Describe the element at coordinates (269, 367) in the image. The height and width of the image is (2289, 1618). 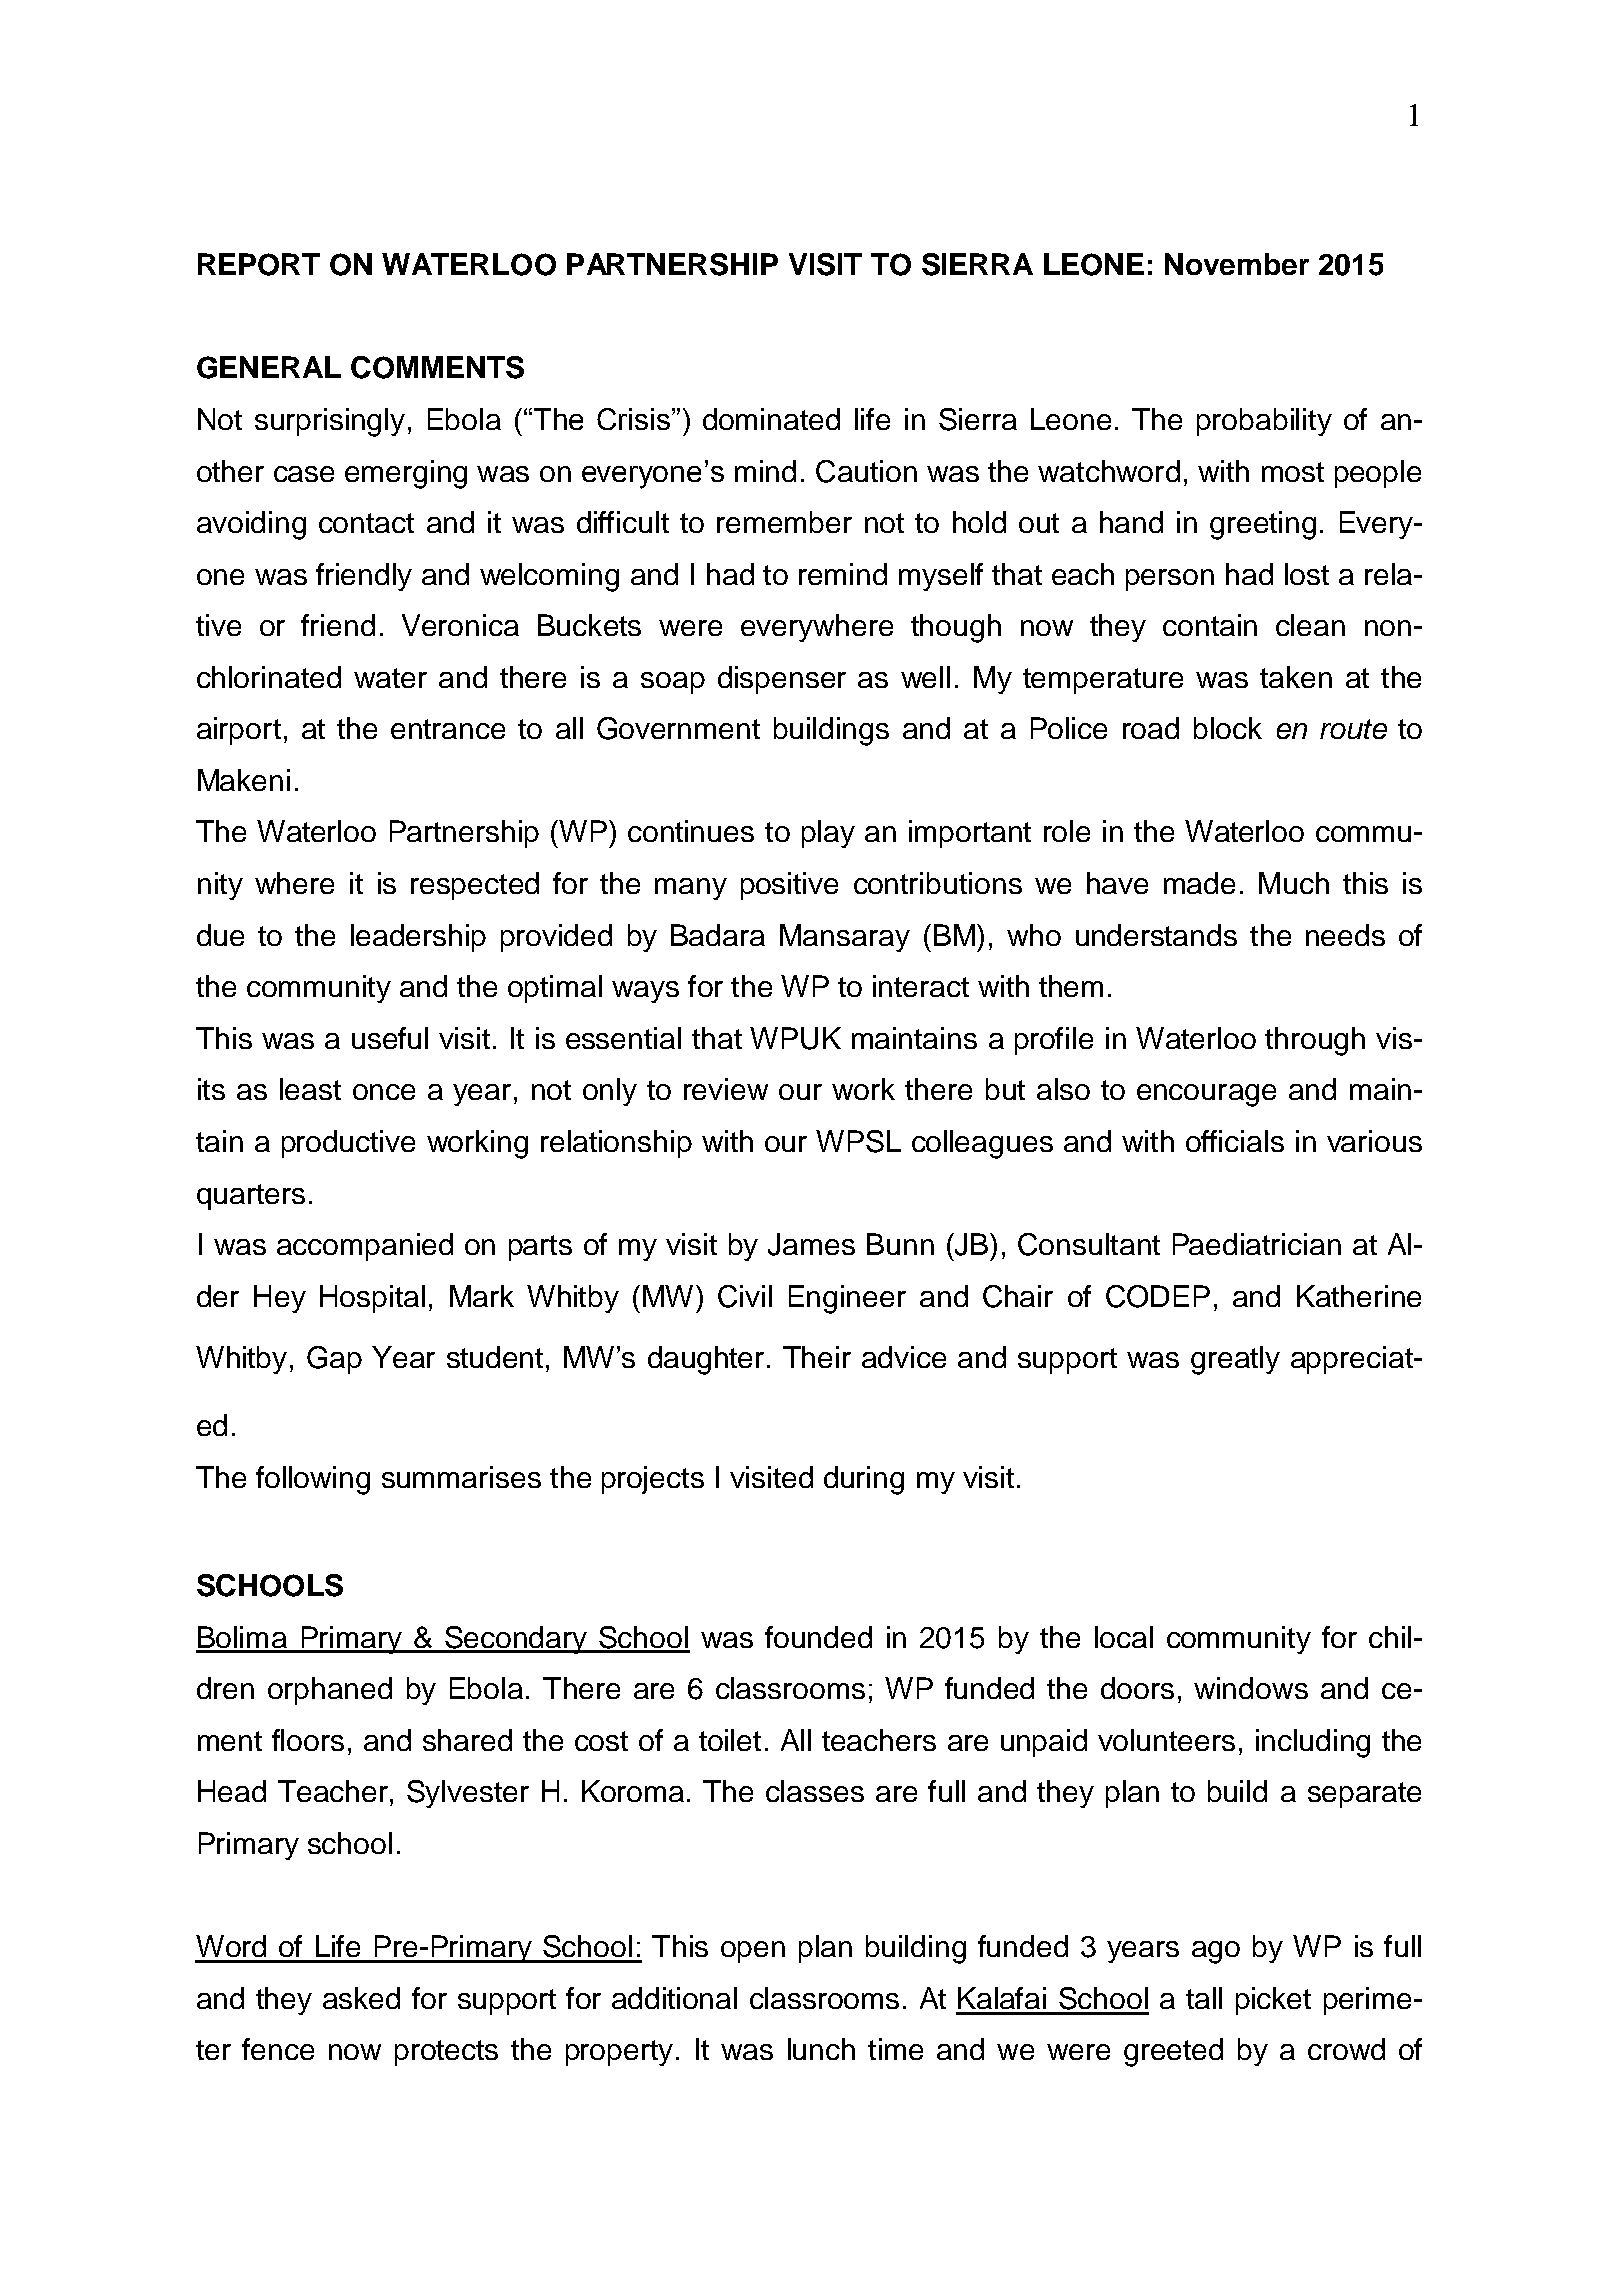
I see `GENERAL` at that location.
